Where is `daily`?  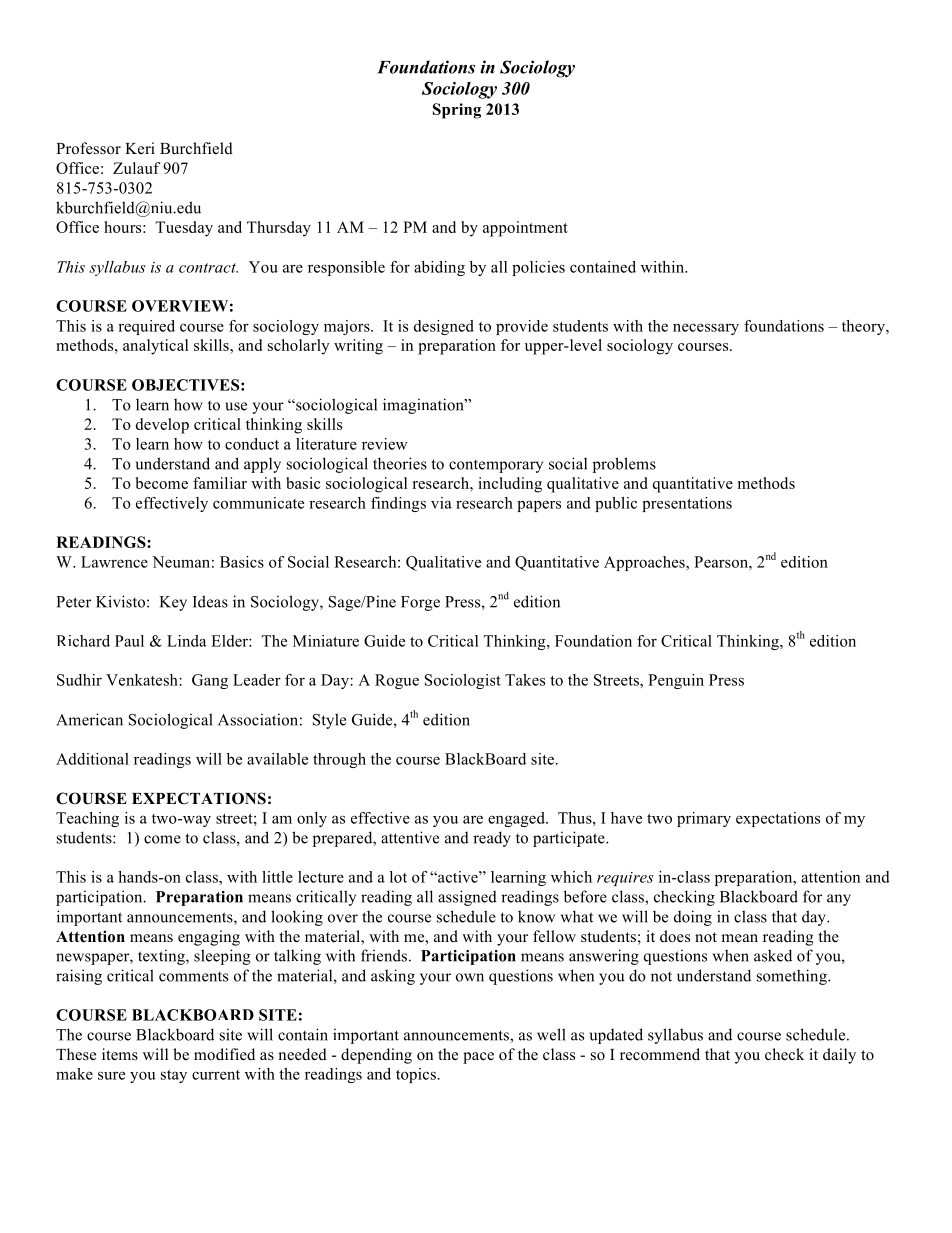
daily is located at coordinates (839, 1056).
